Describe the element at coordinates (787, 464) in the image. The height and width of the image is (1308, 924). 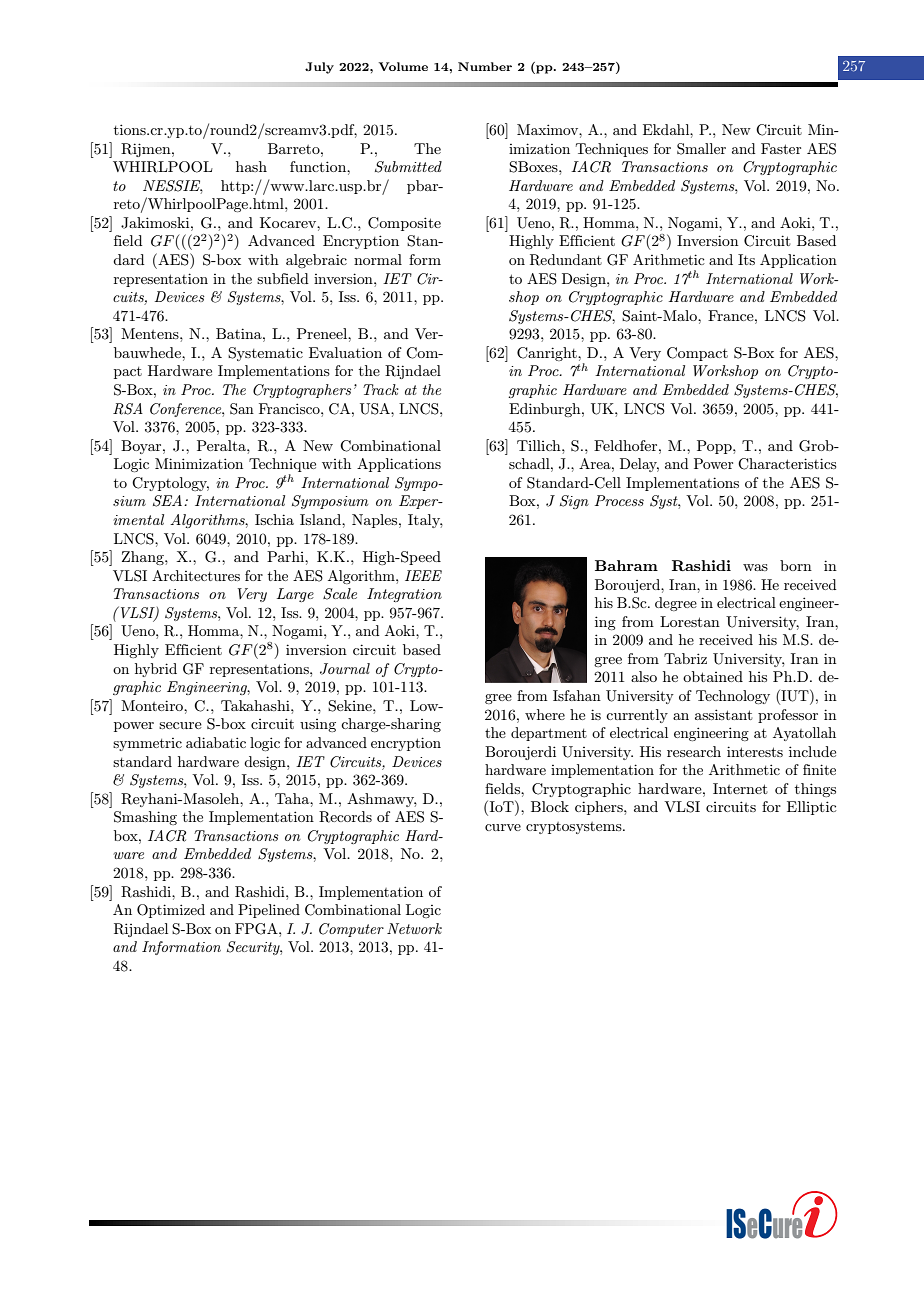
I see `Characteristics` at that location.
